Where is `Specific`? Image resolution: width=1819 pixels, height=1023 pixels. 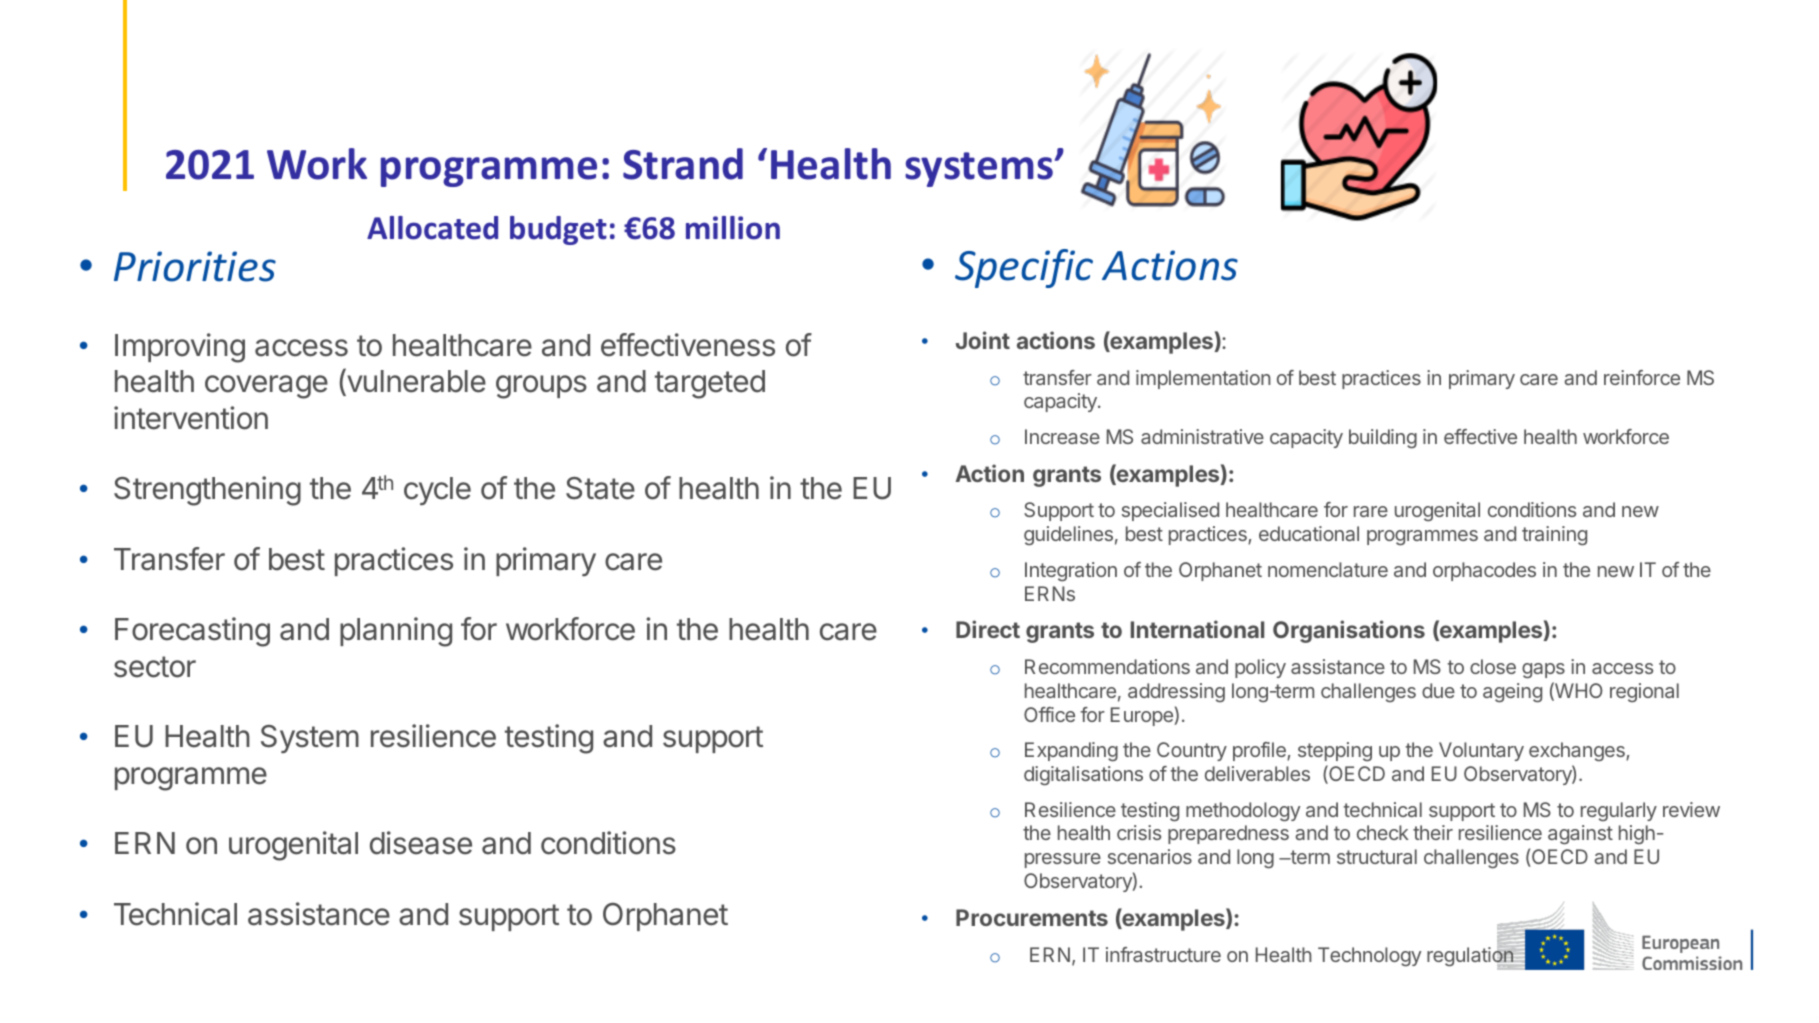 Specific is located at coordinates (1024, 268).
